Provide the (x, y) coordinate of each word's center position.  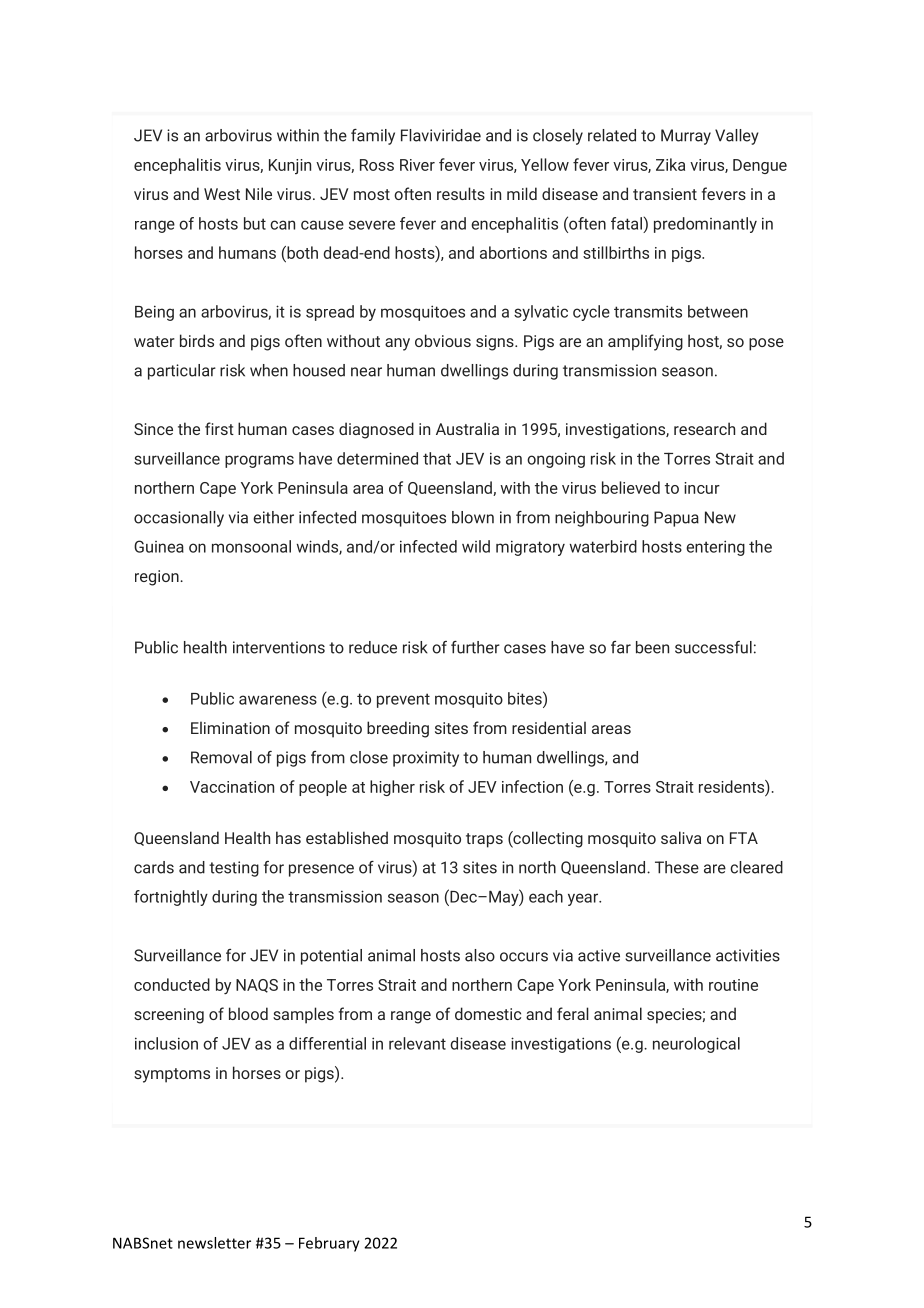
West (222, 194)
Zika (670, 164)
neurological (696, 1045)
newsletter (214, 1243)
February (329, 1244)
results (461, 193)
